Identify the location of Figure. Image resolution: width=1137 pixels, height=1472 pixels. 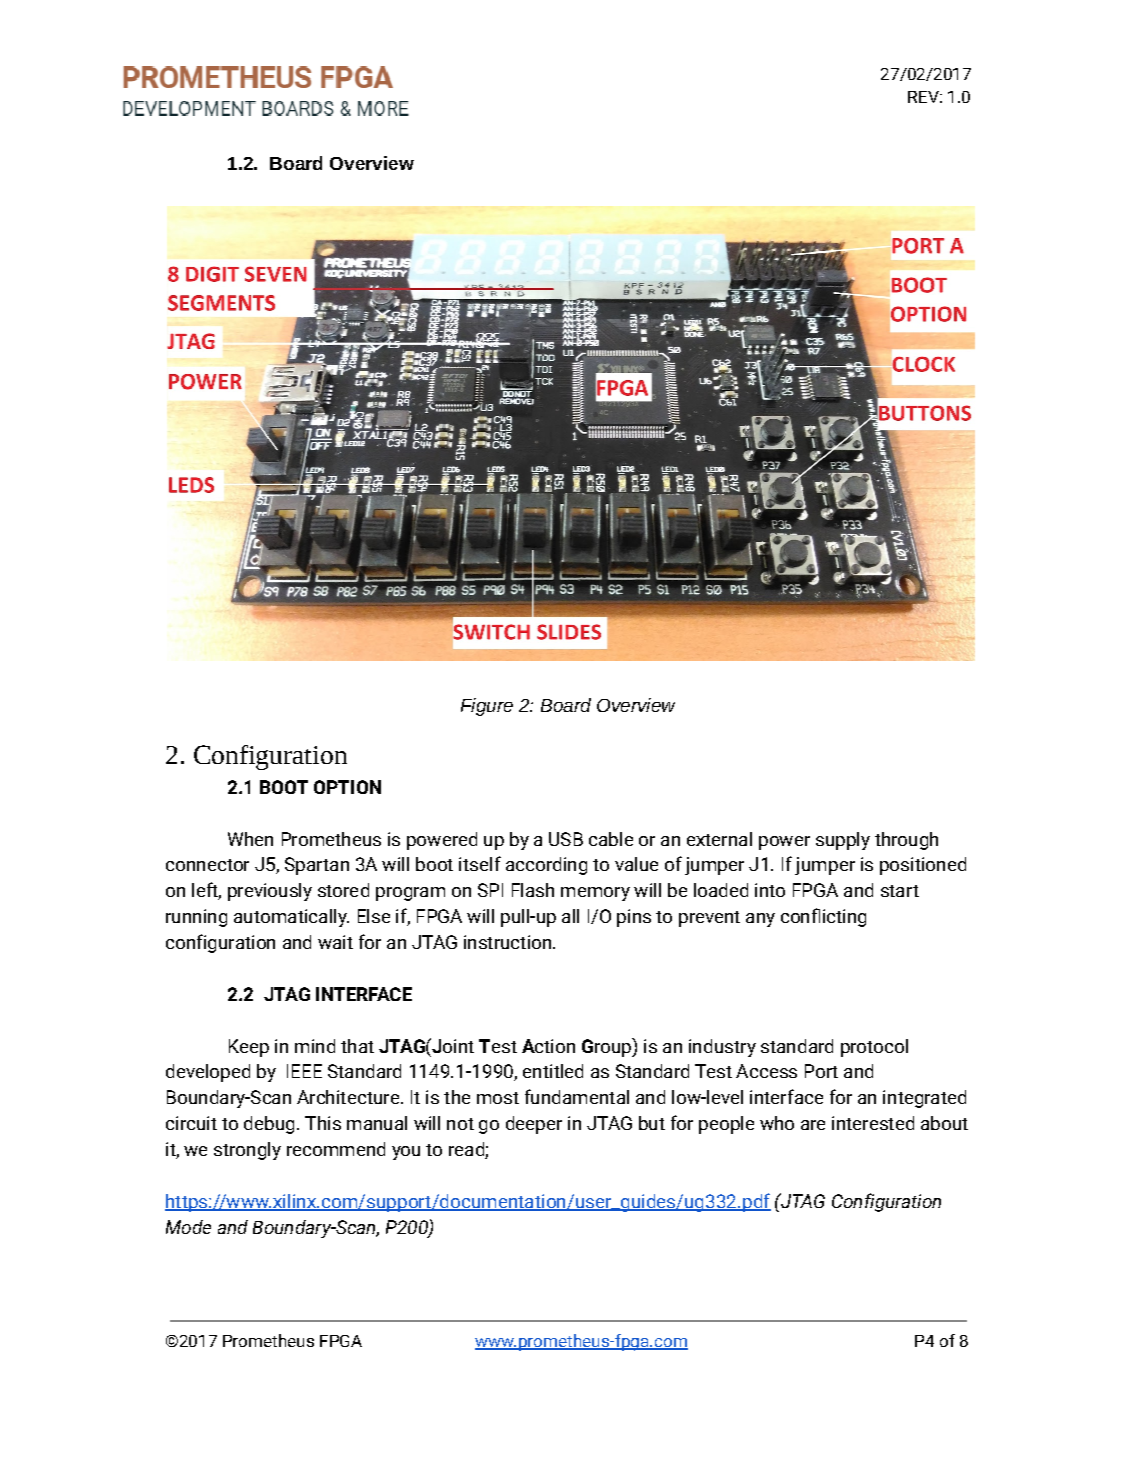
(487, 707).
